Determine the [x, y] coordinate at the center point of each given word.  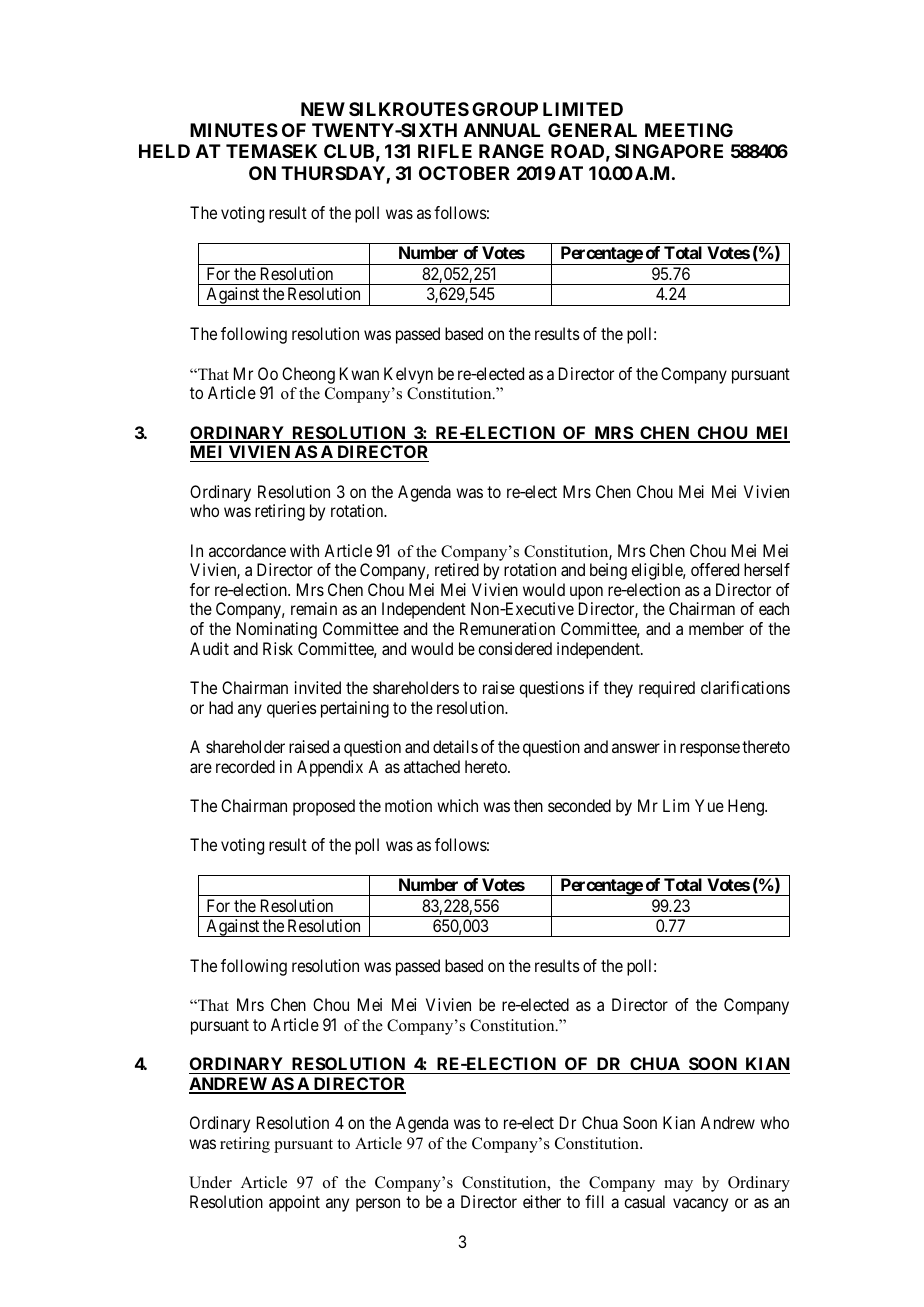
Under [210, 1182]
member [716, 628]
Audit [209, 648]
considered [515, 648]
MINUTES [234, 130]
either [542, 1201]
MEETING [689, 130]
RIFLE [445, 151]
